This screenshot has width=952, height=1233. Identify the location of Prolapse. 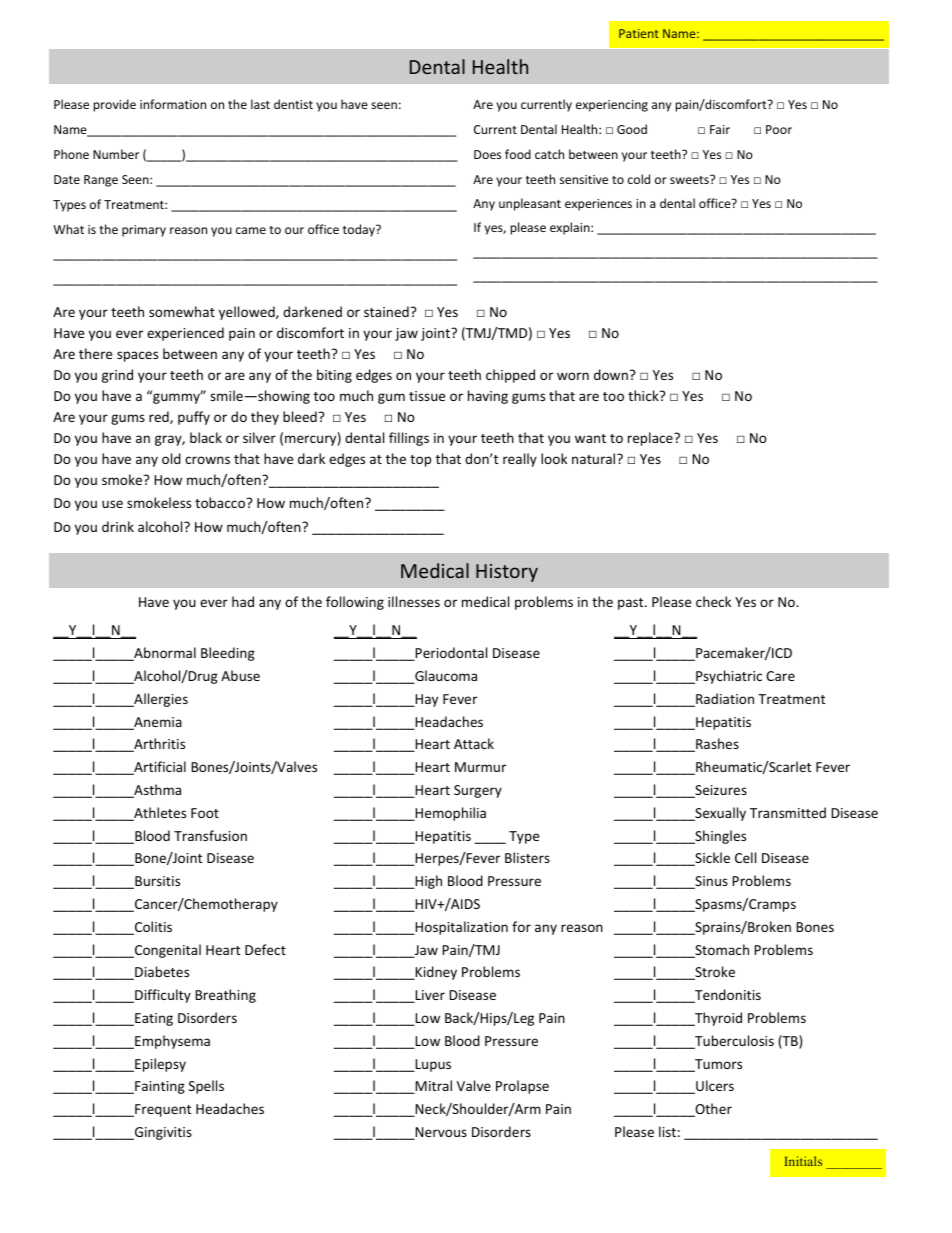
(522, 1087).
